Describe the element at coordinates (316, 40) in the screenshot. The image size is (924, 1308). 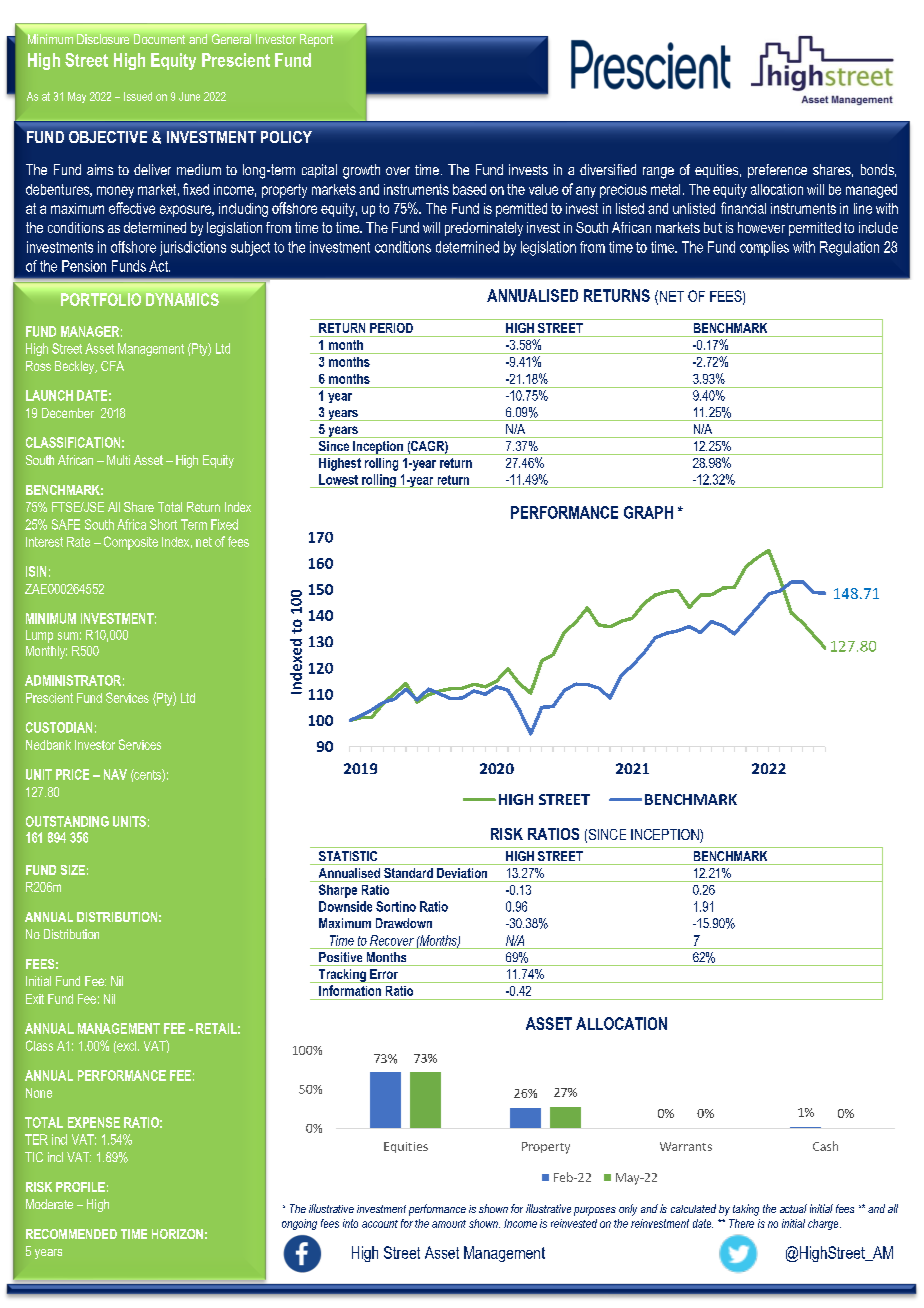
I see `Report` at that location.
